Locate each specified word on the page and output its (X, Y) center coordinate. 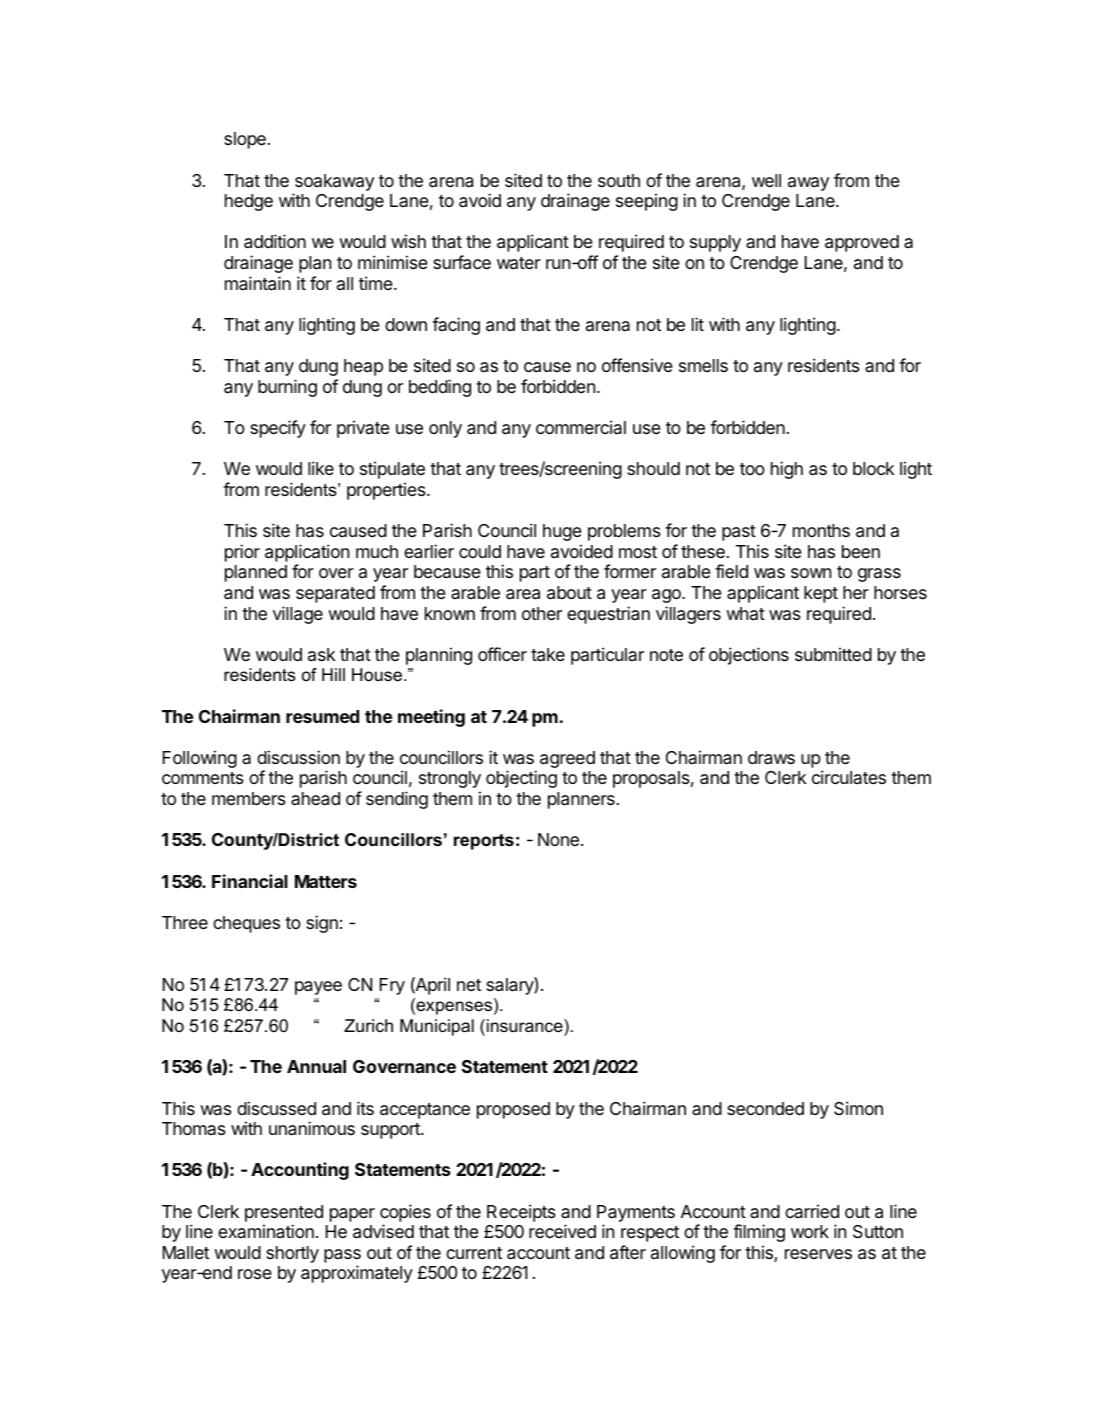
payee (318, 988)
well (766, 180)
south (619, 180)
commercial (581, 427)
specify (278, 429)
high (787, 470)
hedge (249, 202)
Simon (858, 1108)
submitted (833, 654)
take (548, 655)
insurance (526, 1026)
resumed (322, 716)
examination (266, 1231)
